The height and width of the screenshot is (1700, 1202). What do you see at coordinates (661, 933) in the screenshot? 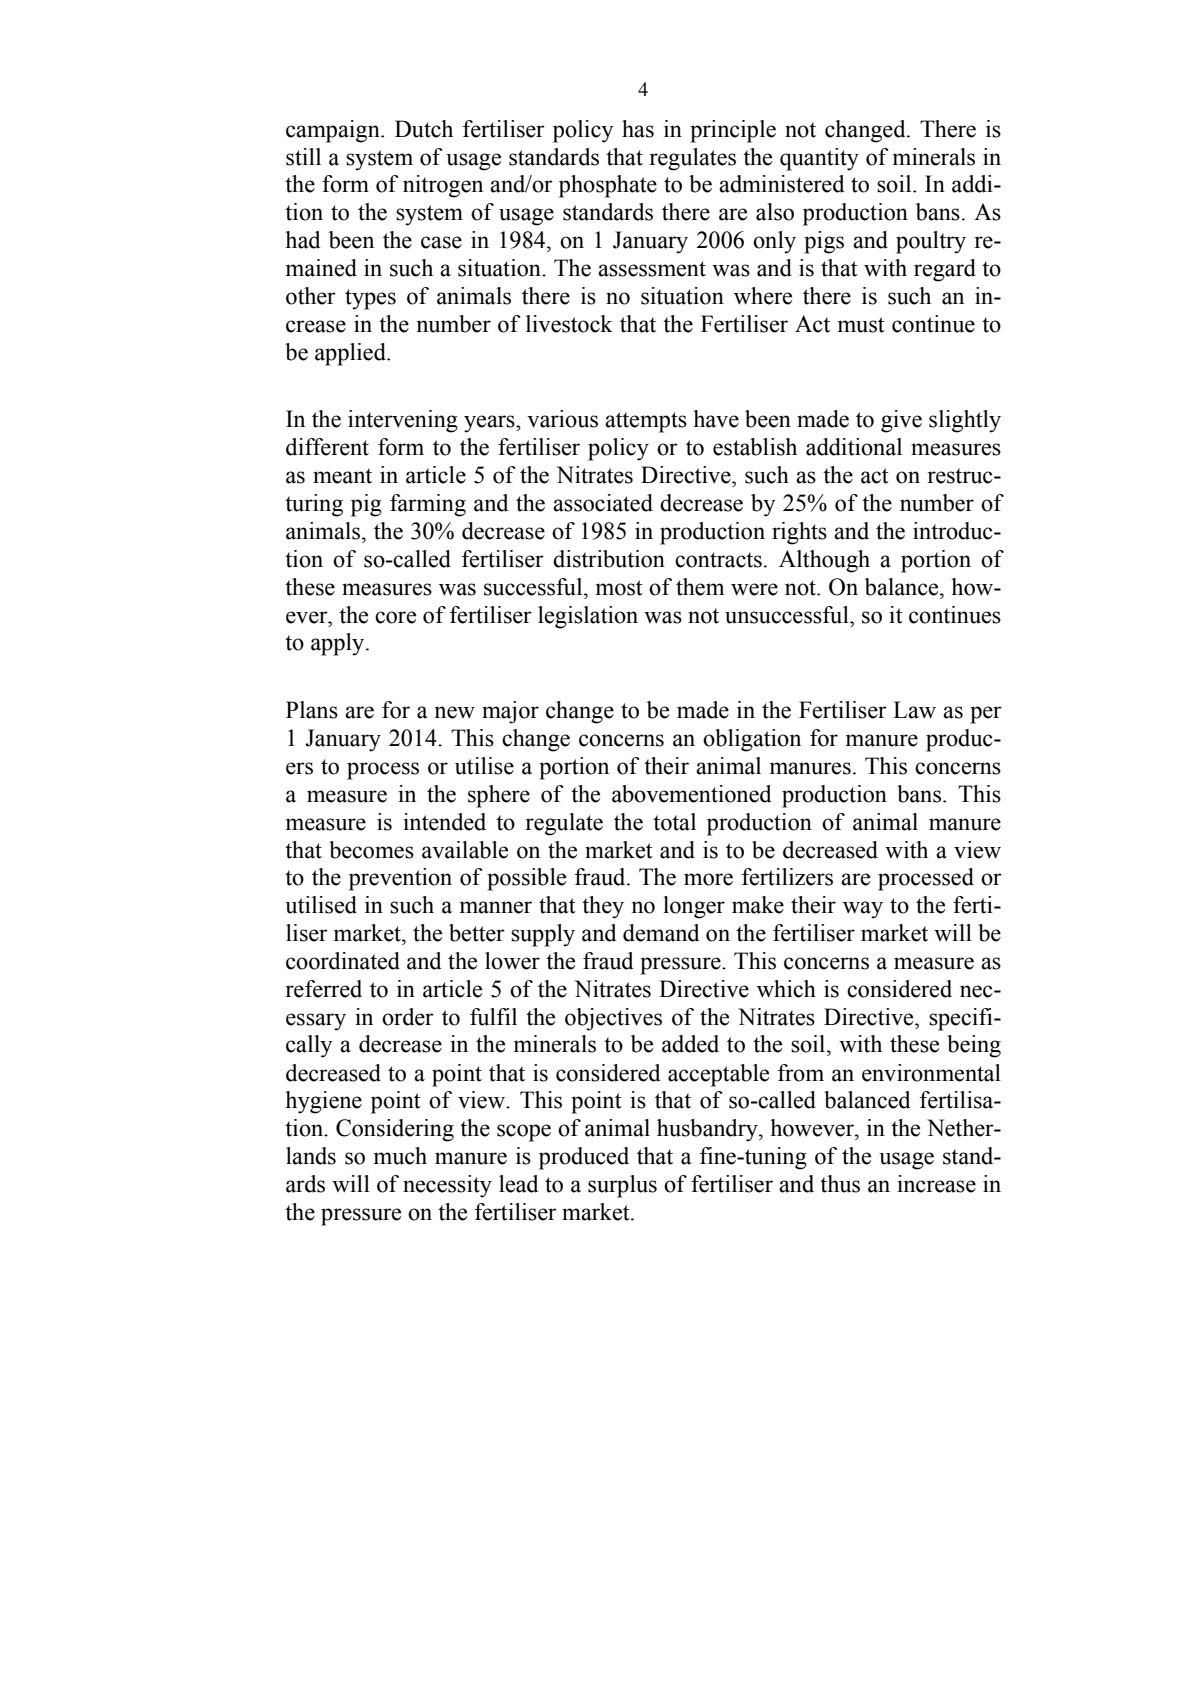
I see `demand` at bounding box center [661, 933].
